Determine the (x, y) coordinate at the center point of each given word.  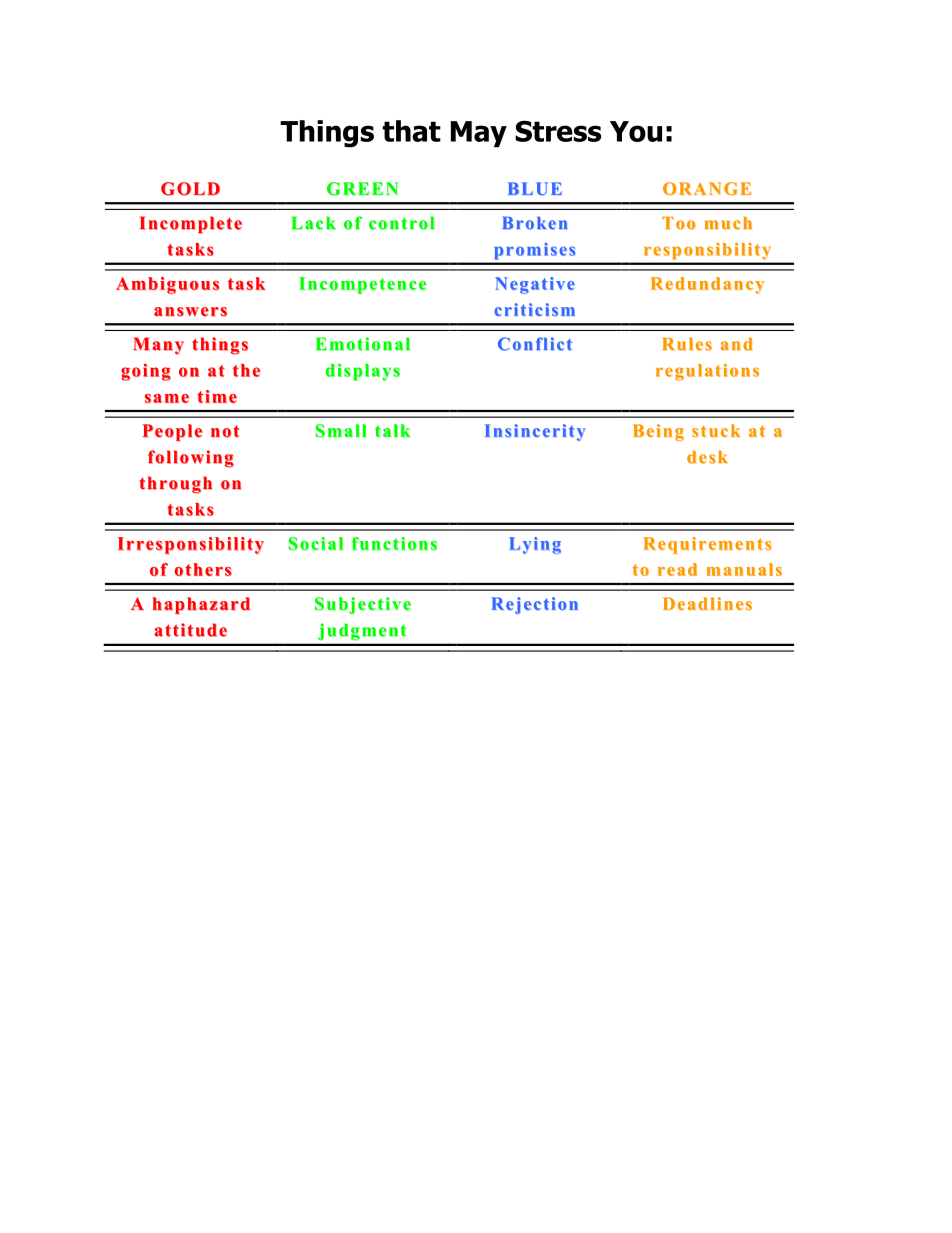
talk (392, 431)
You (636, 131)
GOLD (190, 189)
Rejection (535, 605)
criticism (534, 309)
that (411, 131)
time (217, 396)
